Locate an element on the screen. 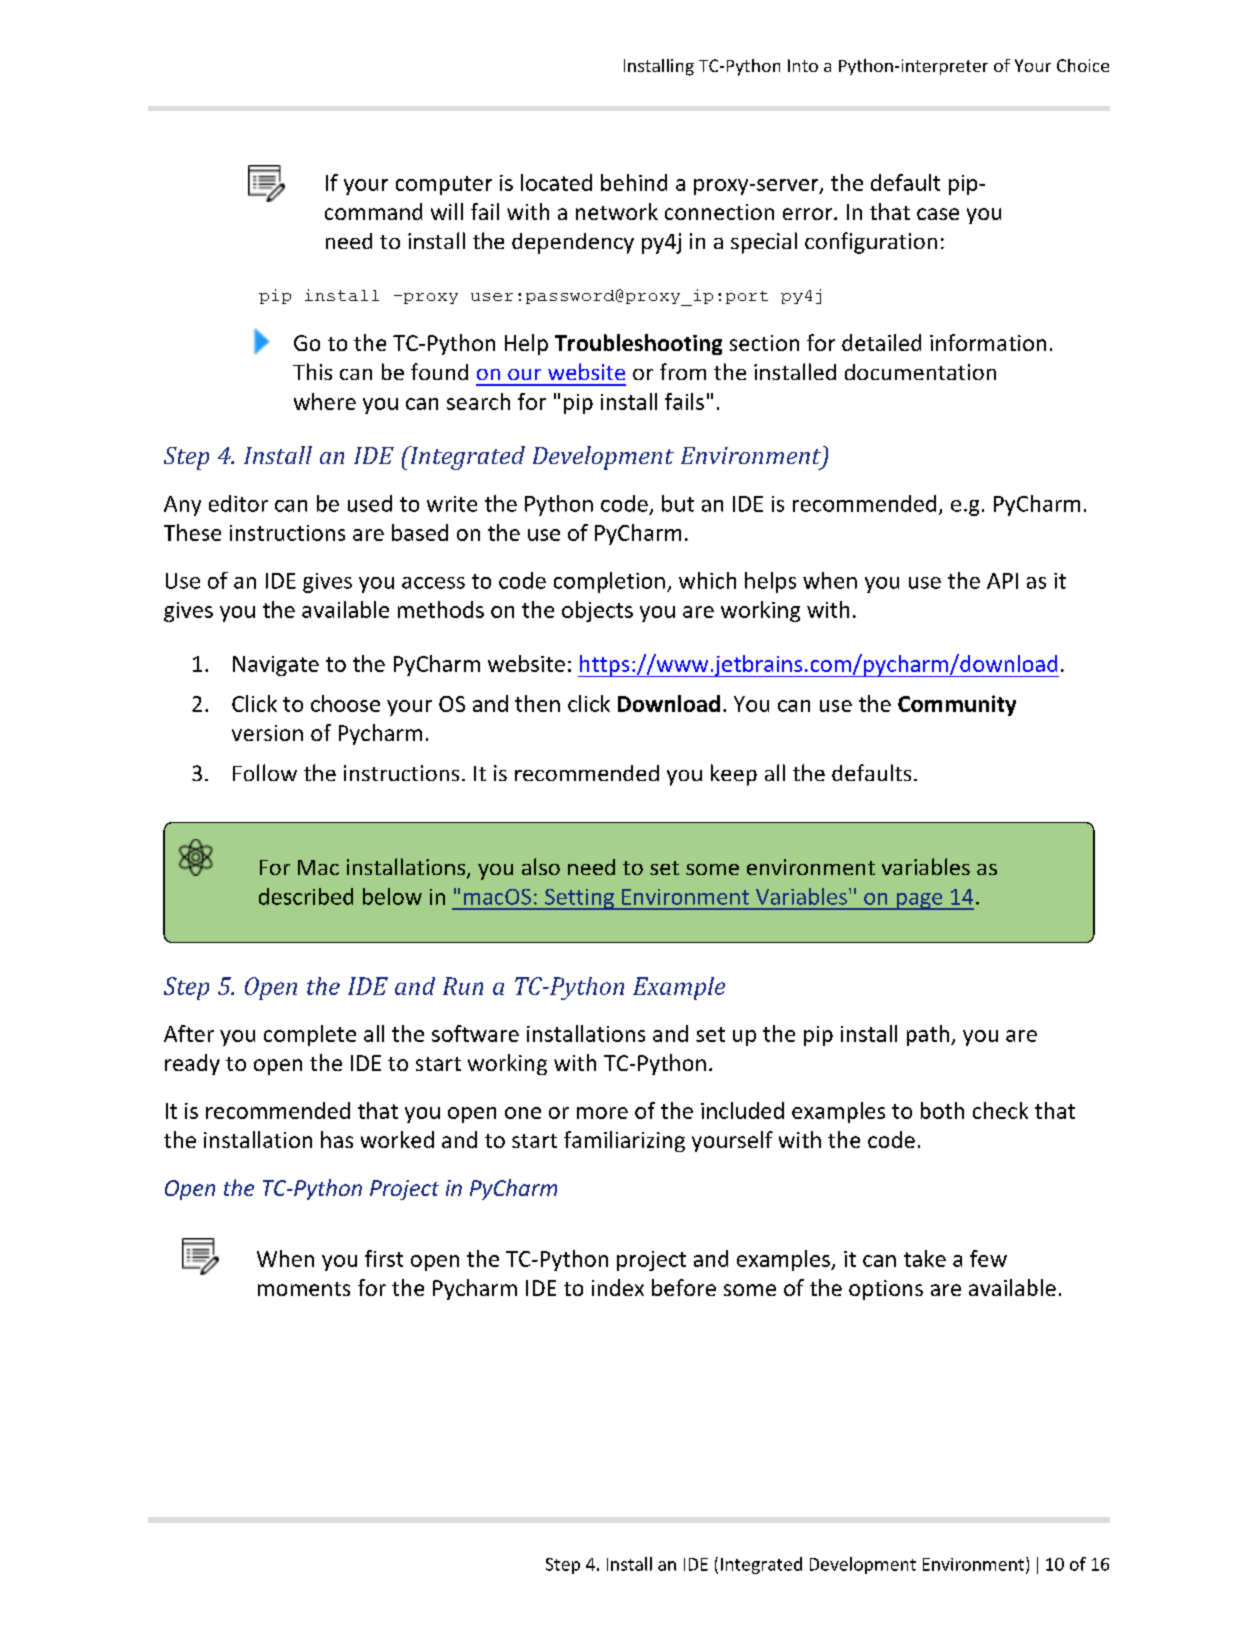 This screenshot has width=1258, height=1628. behind is located at coordinates (634, 182).
